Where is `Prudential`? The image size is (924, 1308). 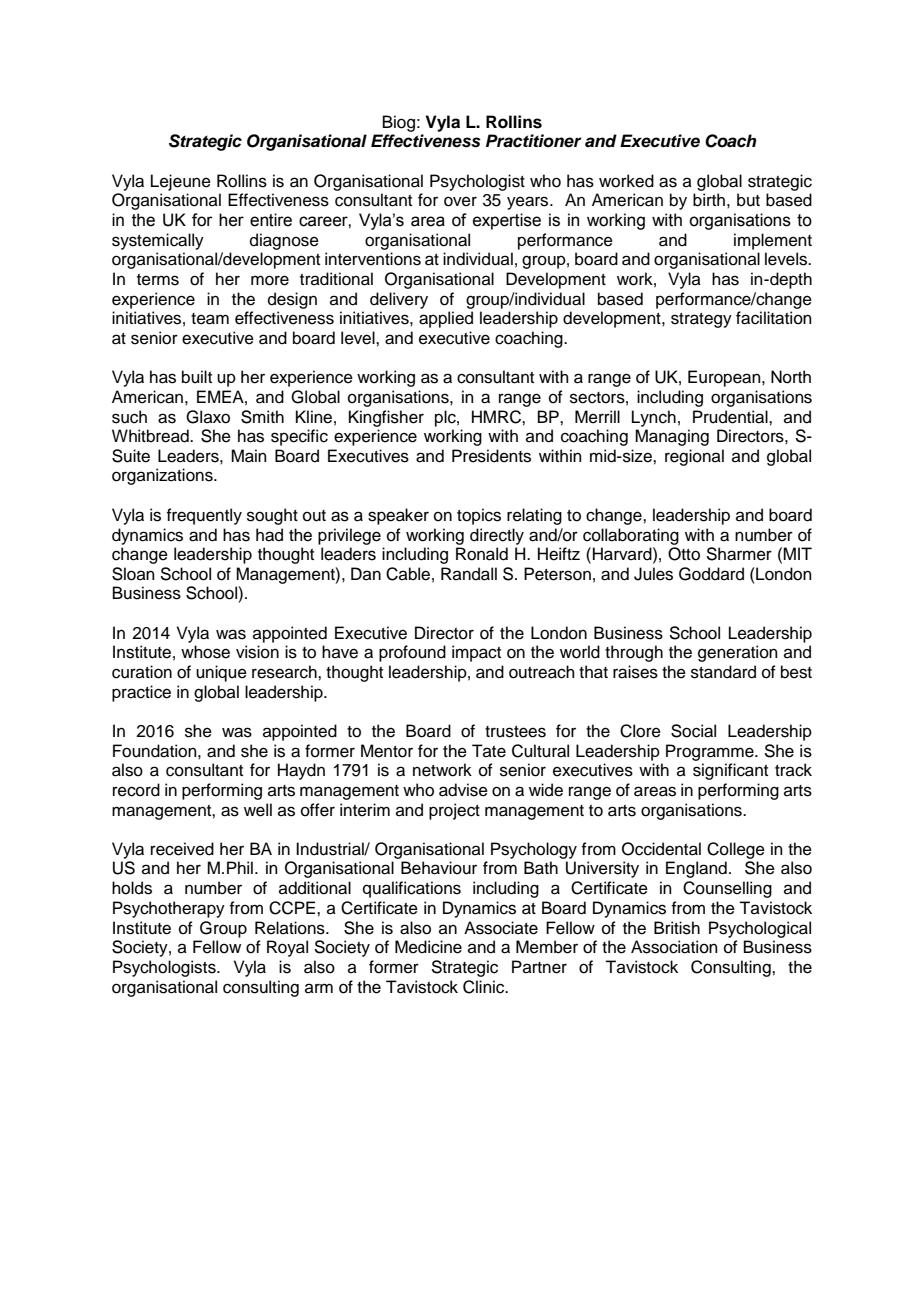 Prudential is located at coordinates (731, 417).
